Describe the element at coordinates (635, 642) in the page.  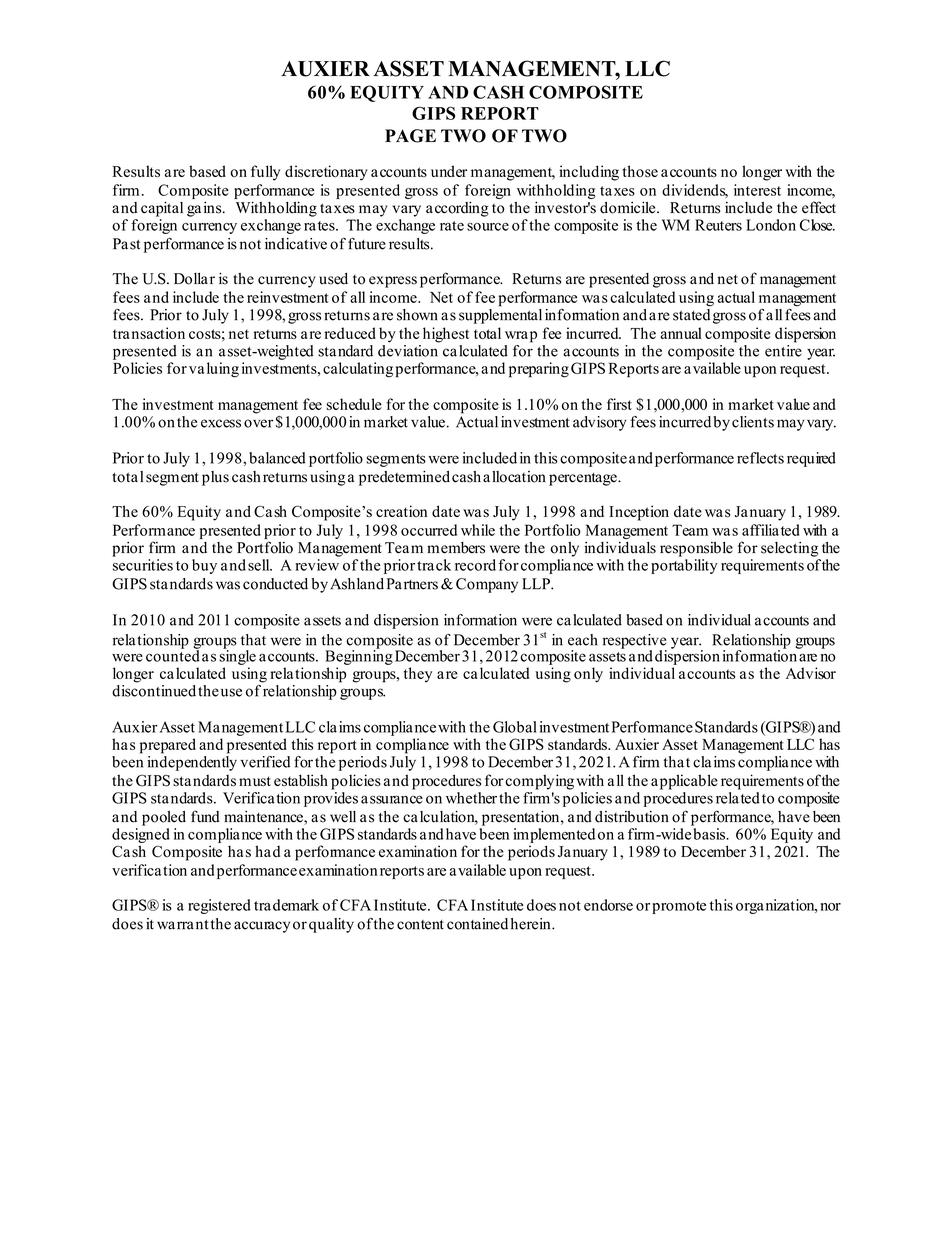
I see `respective` at that location.
